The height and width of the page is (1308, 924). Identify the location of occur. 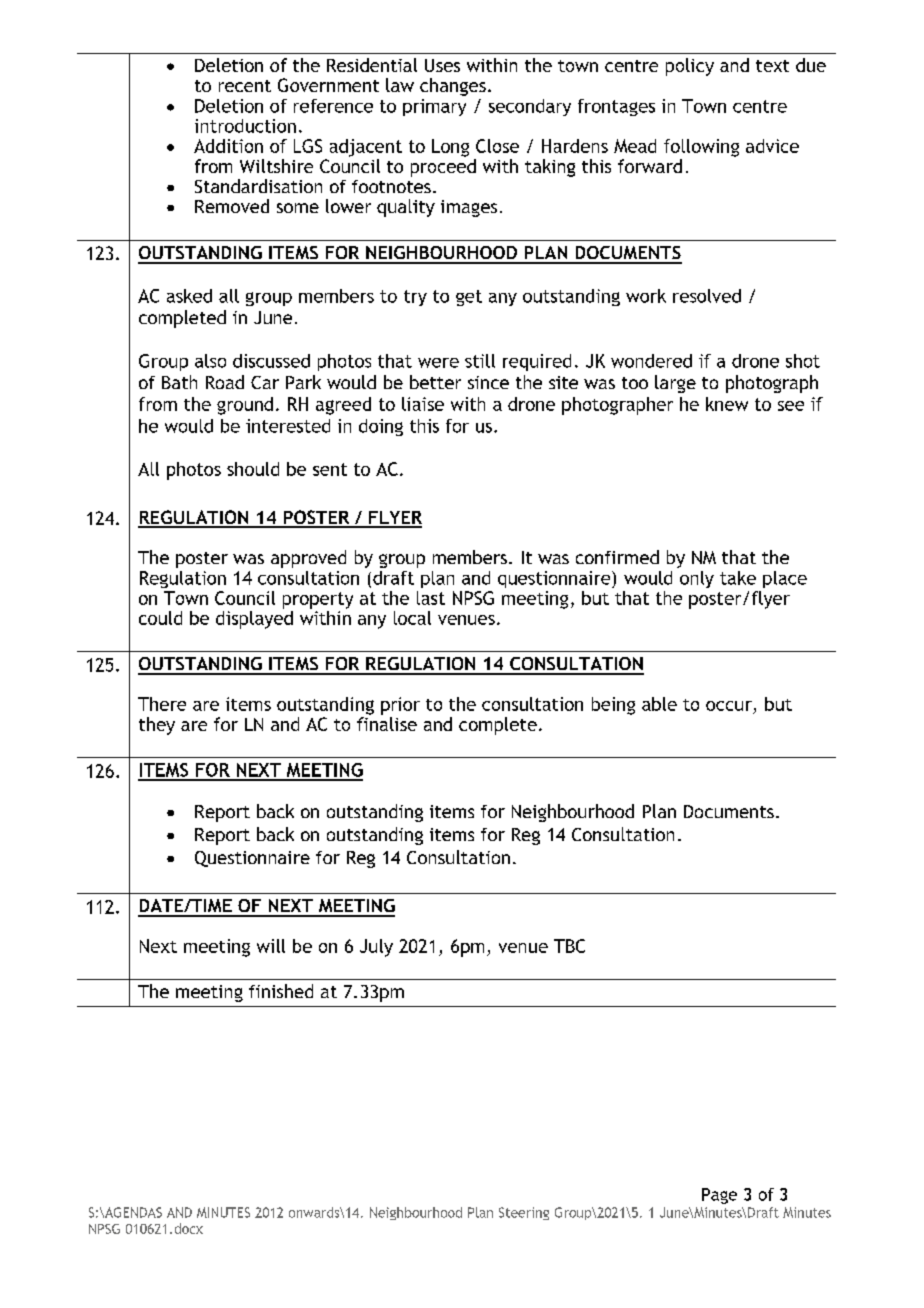
(729, 706).
